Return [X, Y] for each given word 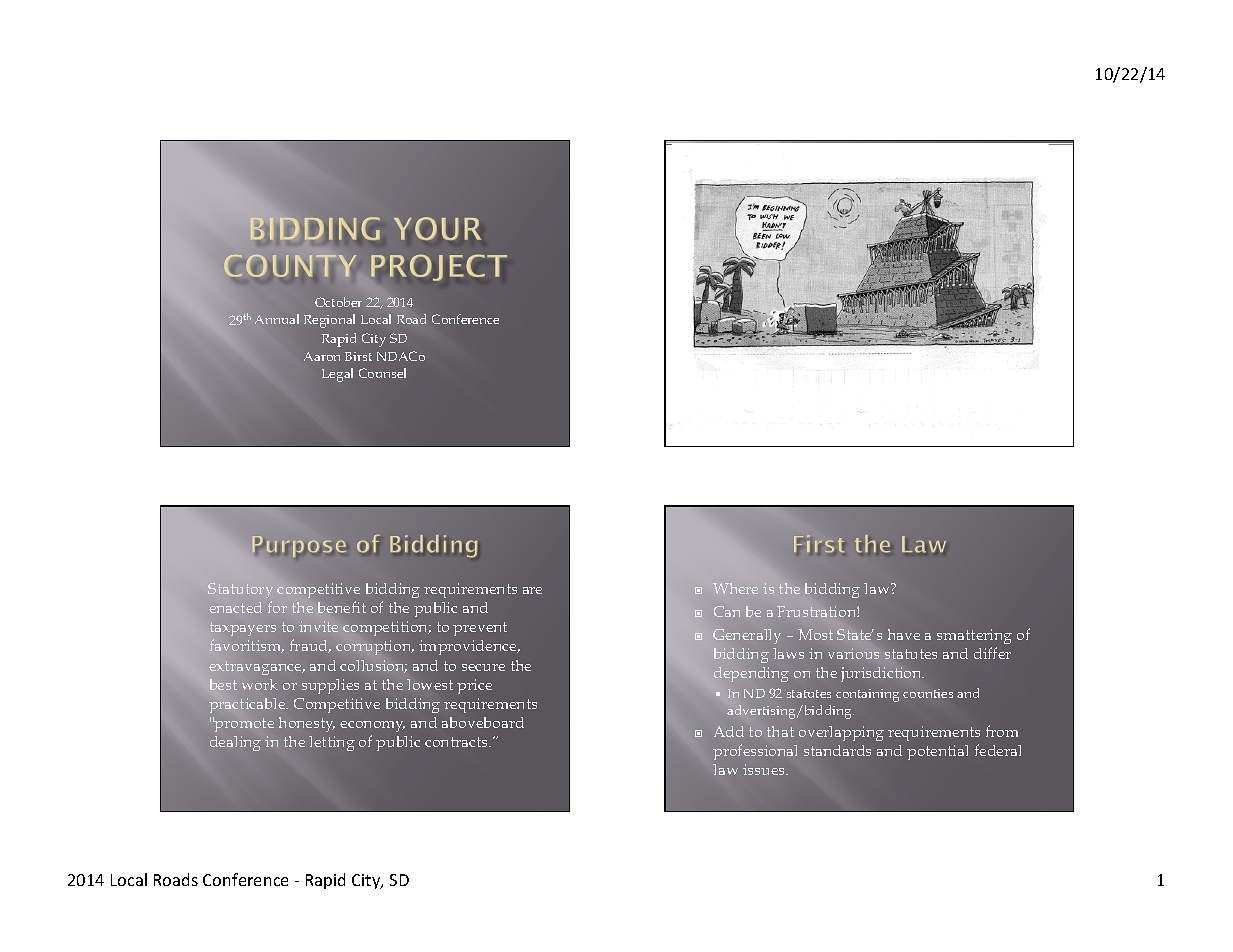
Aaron [322, 356]
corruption [375, 647]
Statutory [240, 592]
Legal [337, 375]
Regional [329, 321]
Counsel [382, 373]
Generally [747, 636]
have [904, 634]
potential [937, 752]
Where [735, 588]
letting [332, 743]
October [338, 302]
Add [729, 731]
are [532, 590]
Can [727, 611]
